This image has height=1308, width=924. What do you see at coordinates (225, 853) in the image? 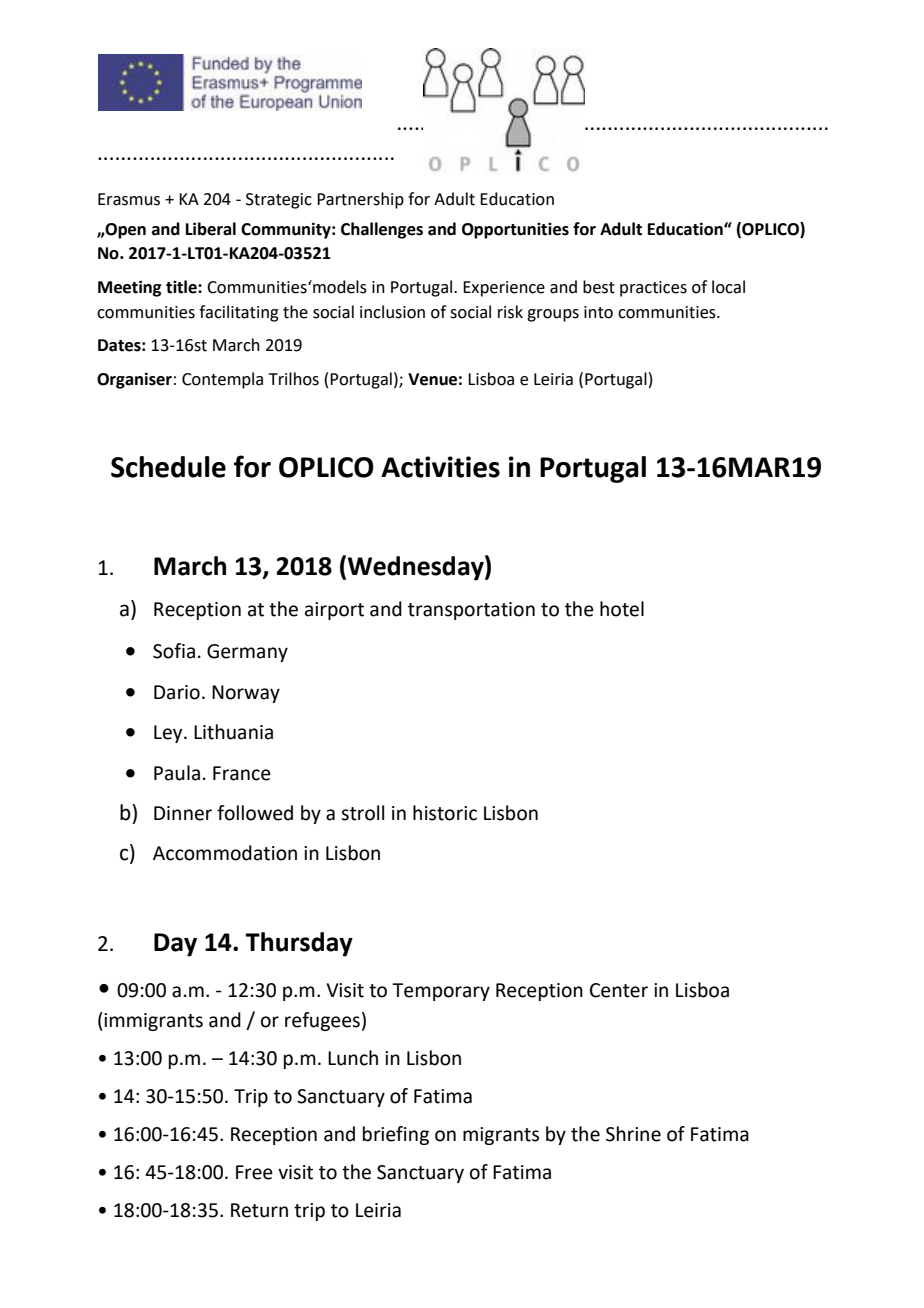
I see `Accommodation` at bounding box center [225, 853].
